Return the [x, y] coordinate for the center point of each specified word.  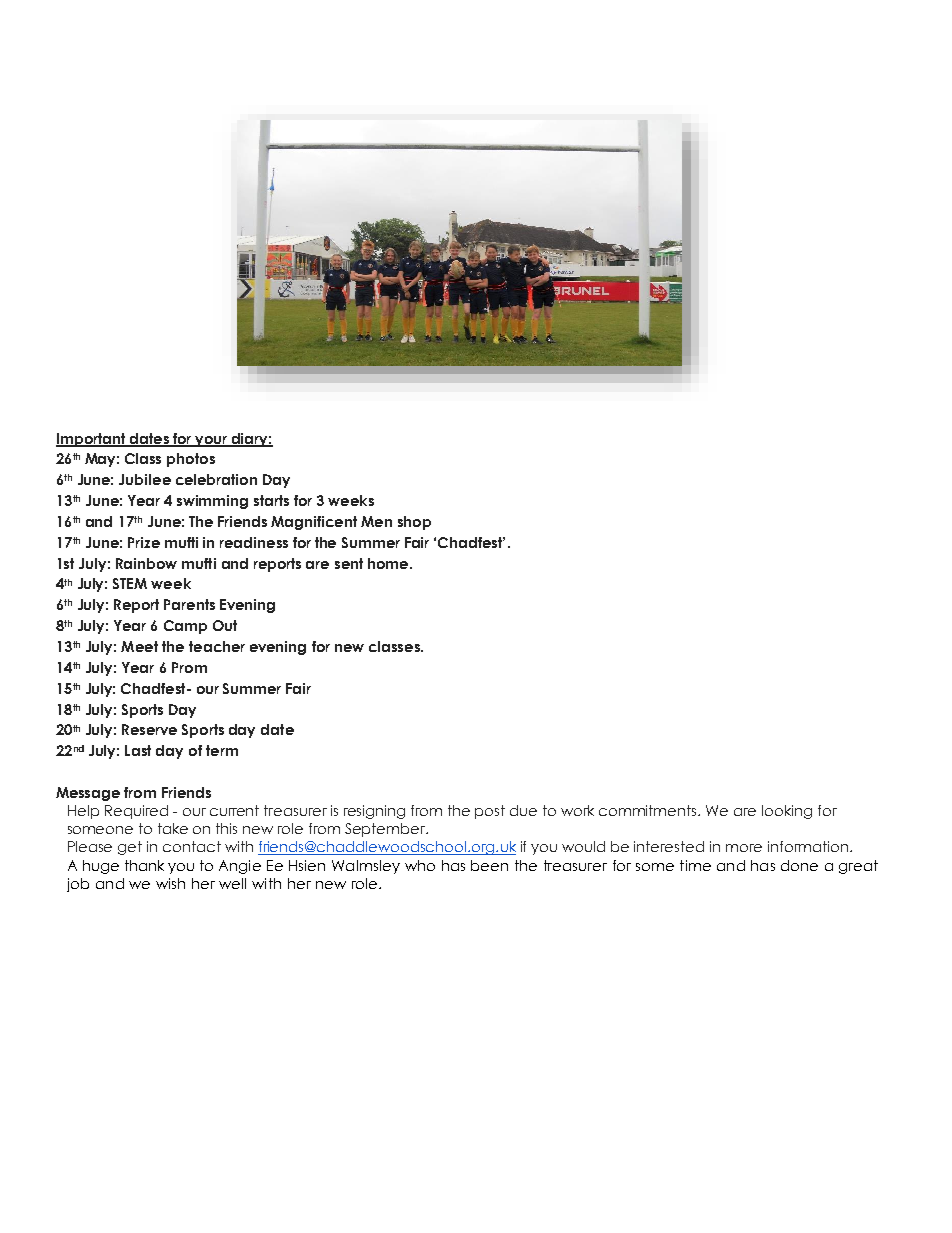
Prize [144, 542]
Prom [189, 667]
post [490, 812]
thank [144, 865]
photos [191, 460]
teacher [217, 646]
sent [349, 563]
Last [138, 750]
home [389, 563]
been [489, 865]
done [799, 865]
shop [414, 523]
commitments [649, 810]
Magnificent [314, 523]
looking [787, 812]
